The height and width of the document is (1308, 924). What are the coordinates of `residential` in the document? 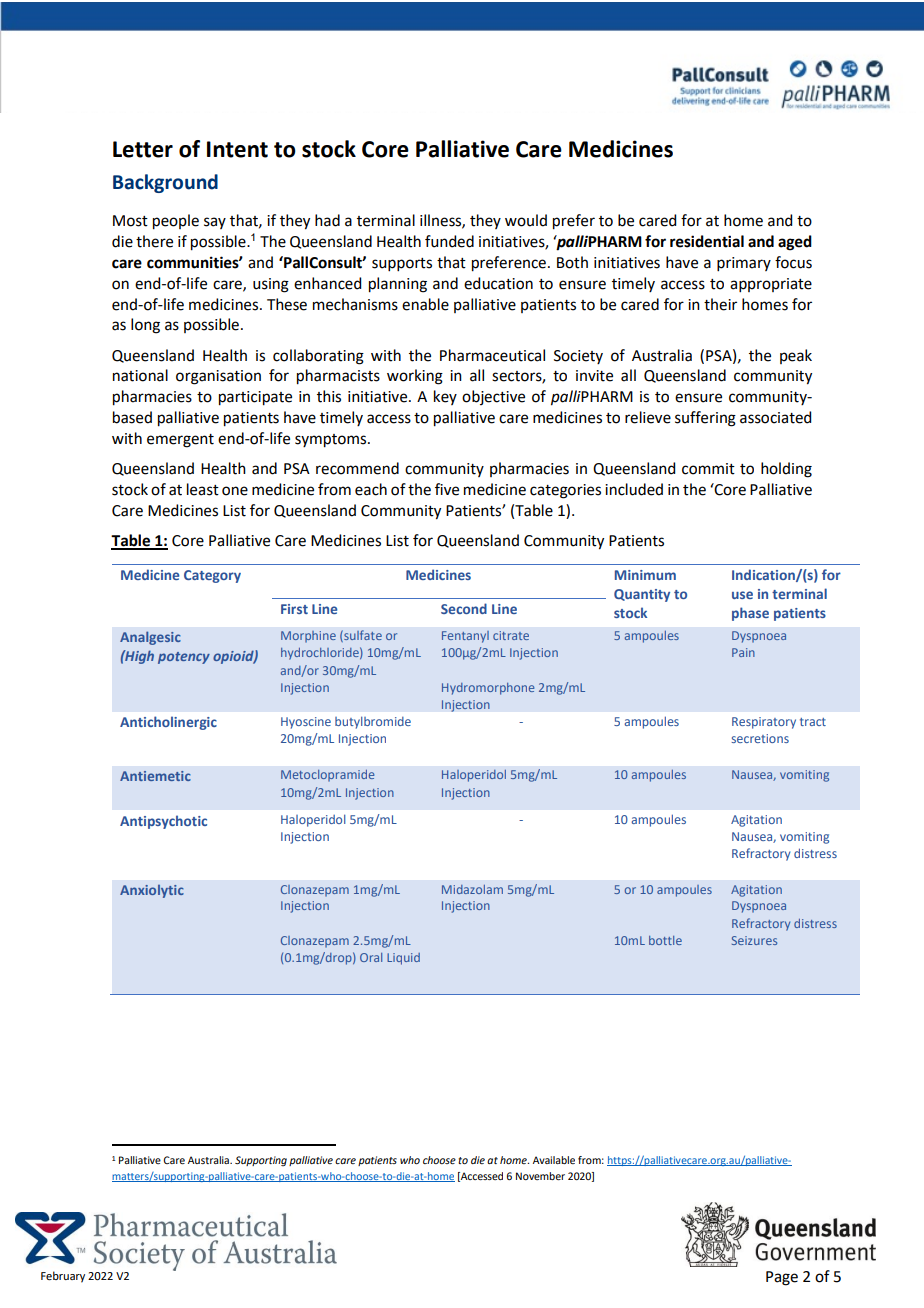 It's located at (707, 241).
